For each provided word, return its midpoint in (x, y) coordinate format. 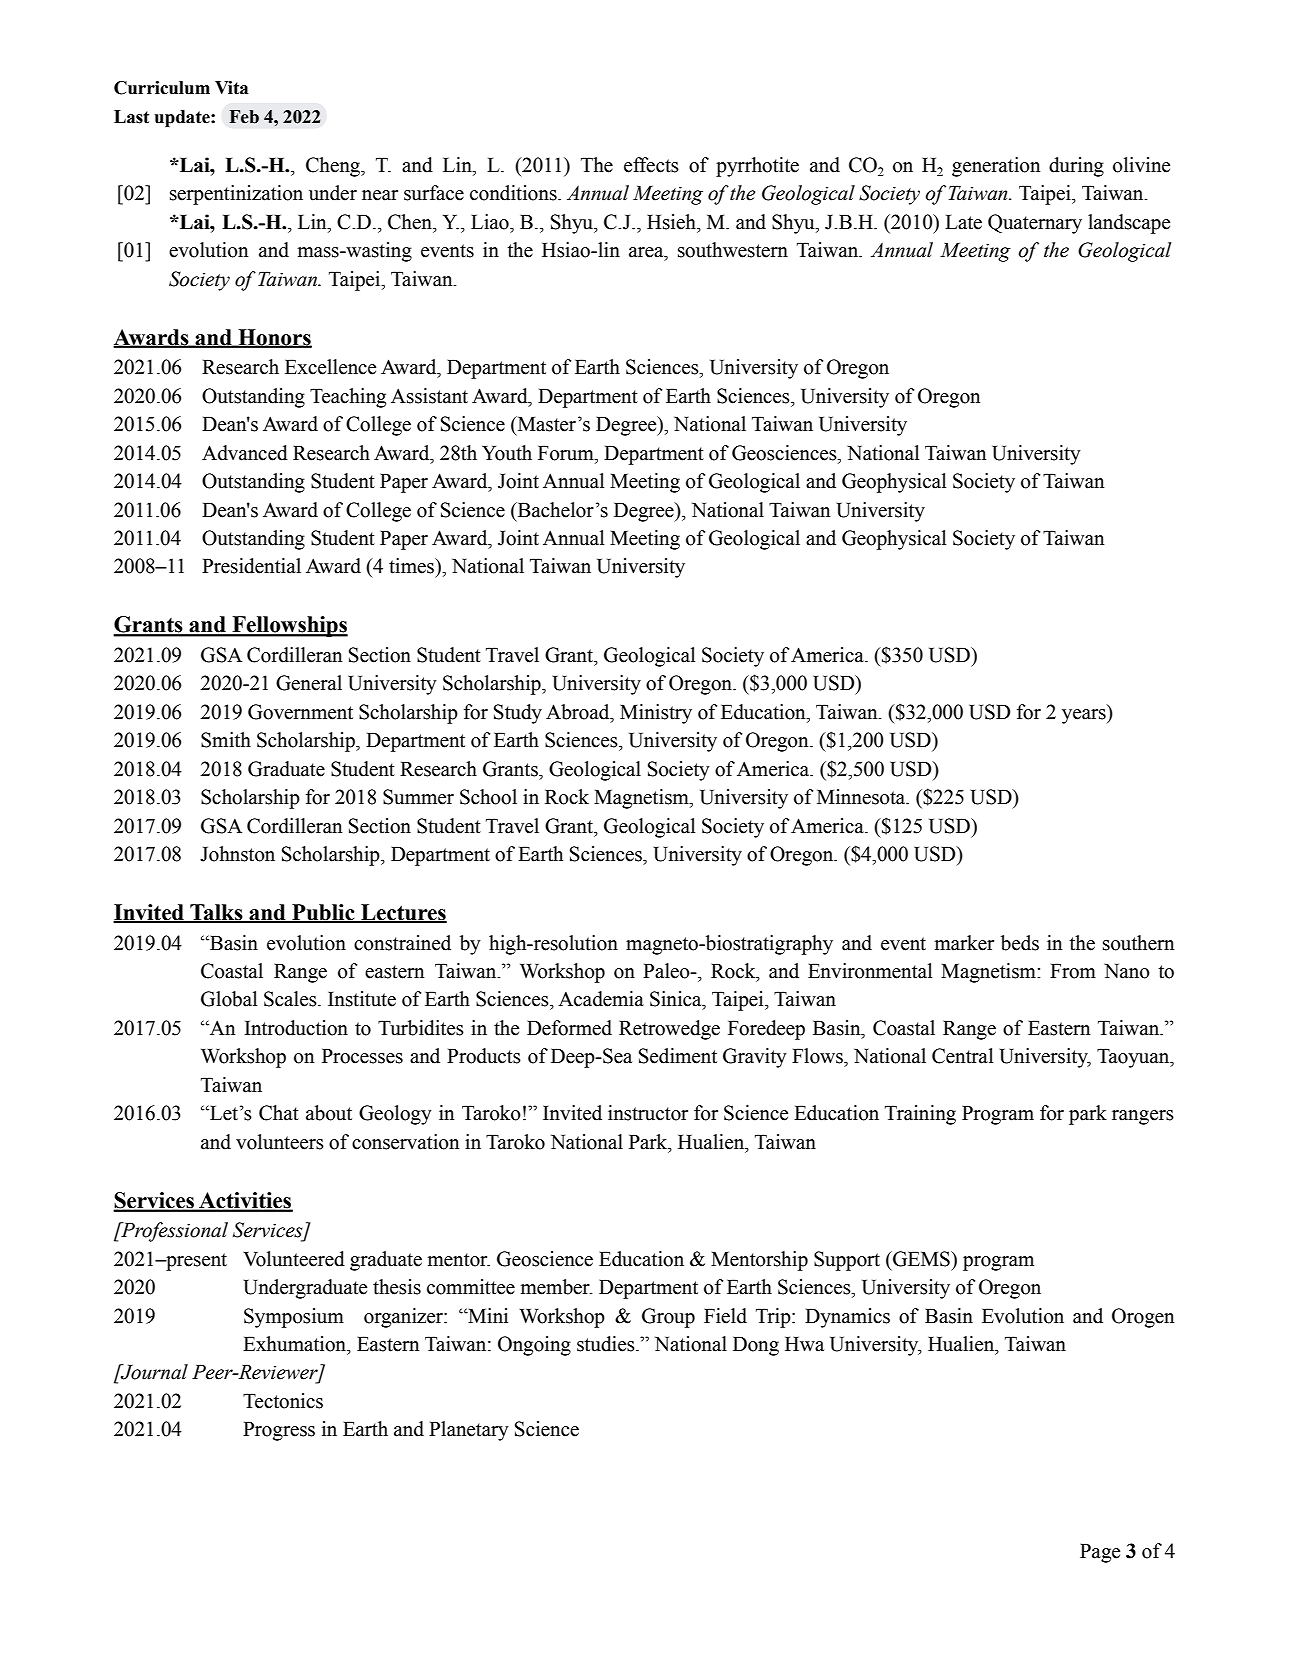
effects (651, 165)
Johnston (237, 854)
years (1085, 716)
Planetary (469, 1431)
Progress (279, 1431)
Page (1100, 1553)
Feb (244, 117)
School (488, 797)
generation (996, 167)
